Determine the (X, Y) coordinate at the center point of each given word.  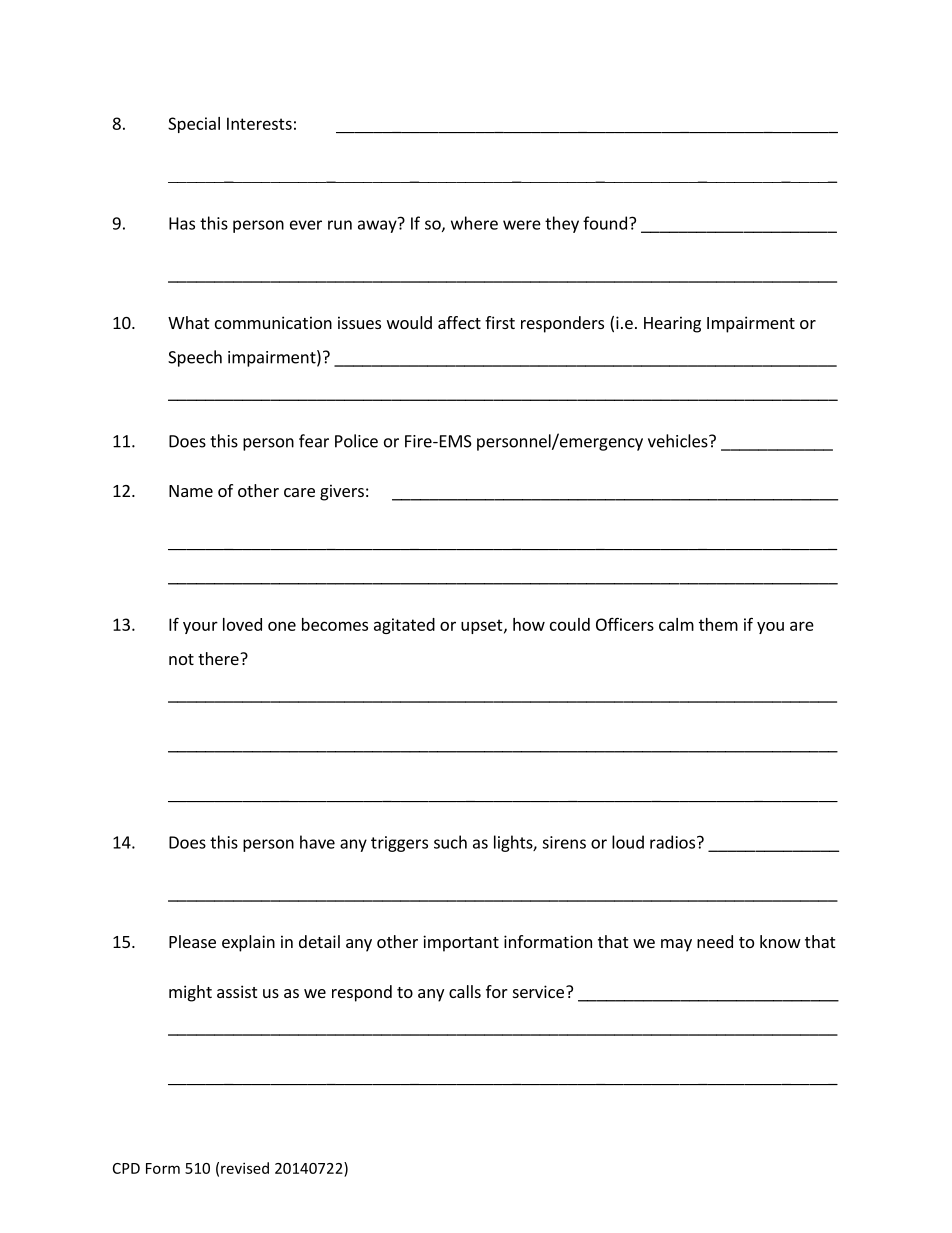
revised (245, 1168)
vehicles (679, 441)
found (605, 223)
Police (356, 441)
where (474, 223)
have (317, 842)
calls (465, 991)
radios (672, 842)
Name (191, 491)
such (450, 842)
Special (194, 125)
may (676, 945)
